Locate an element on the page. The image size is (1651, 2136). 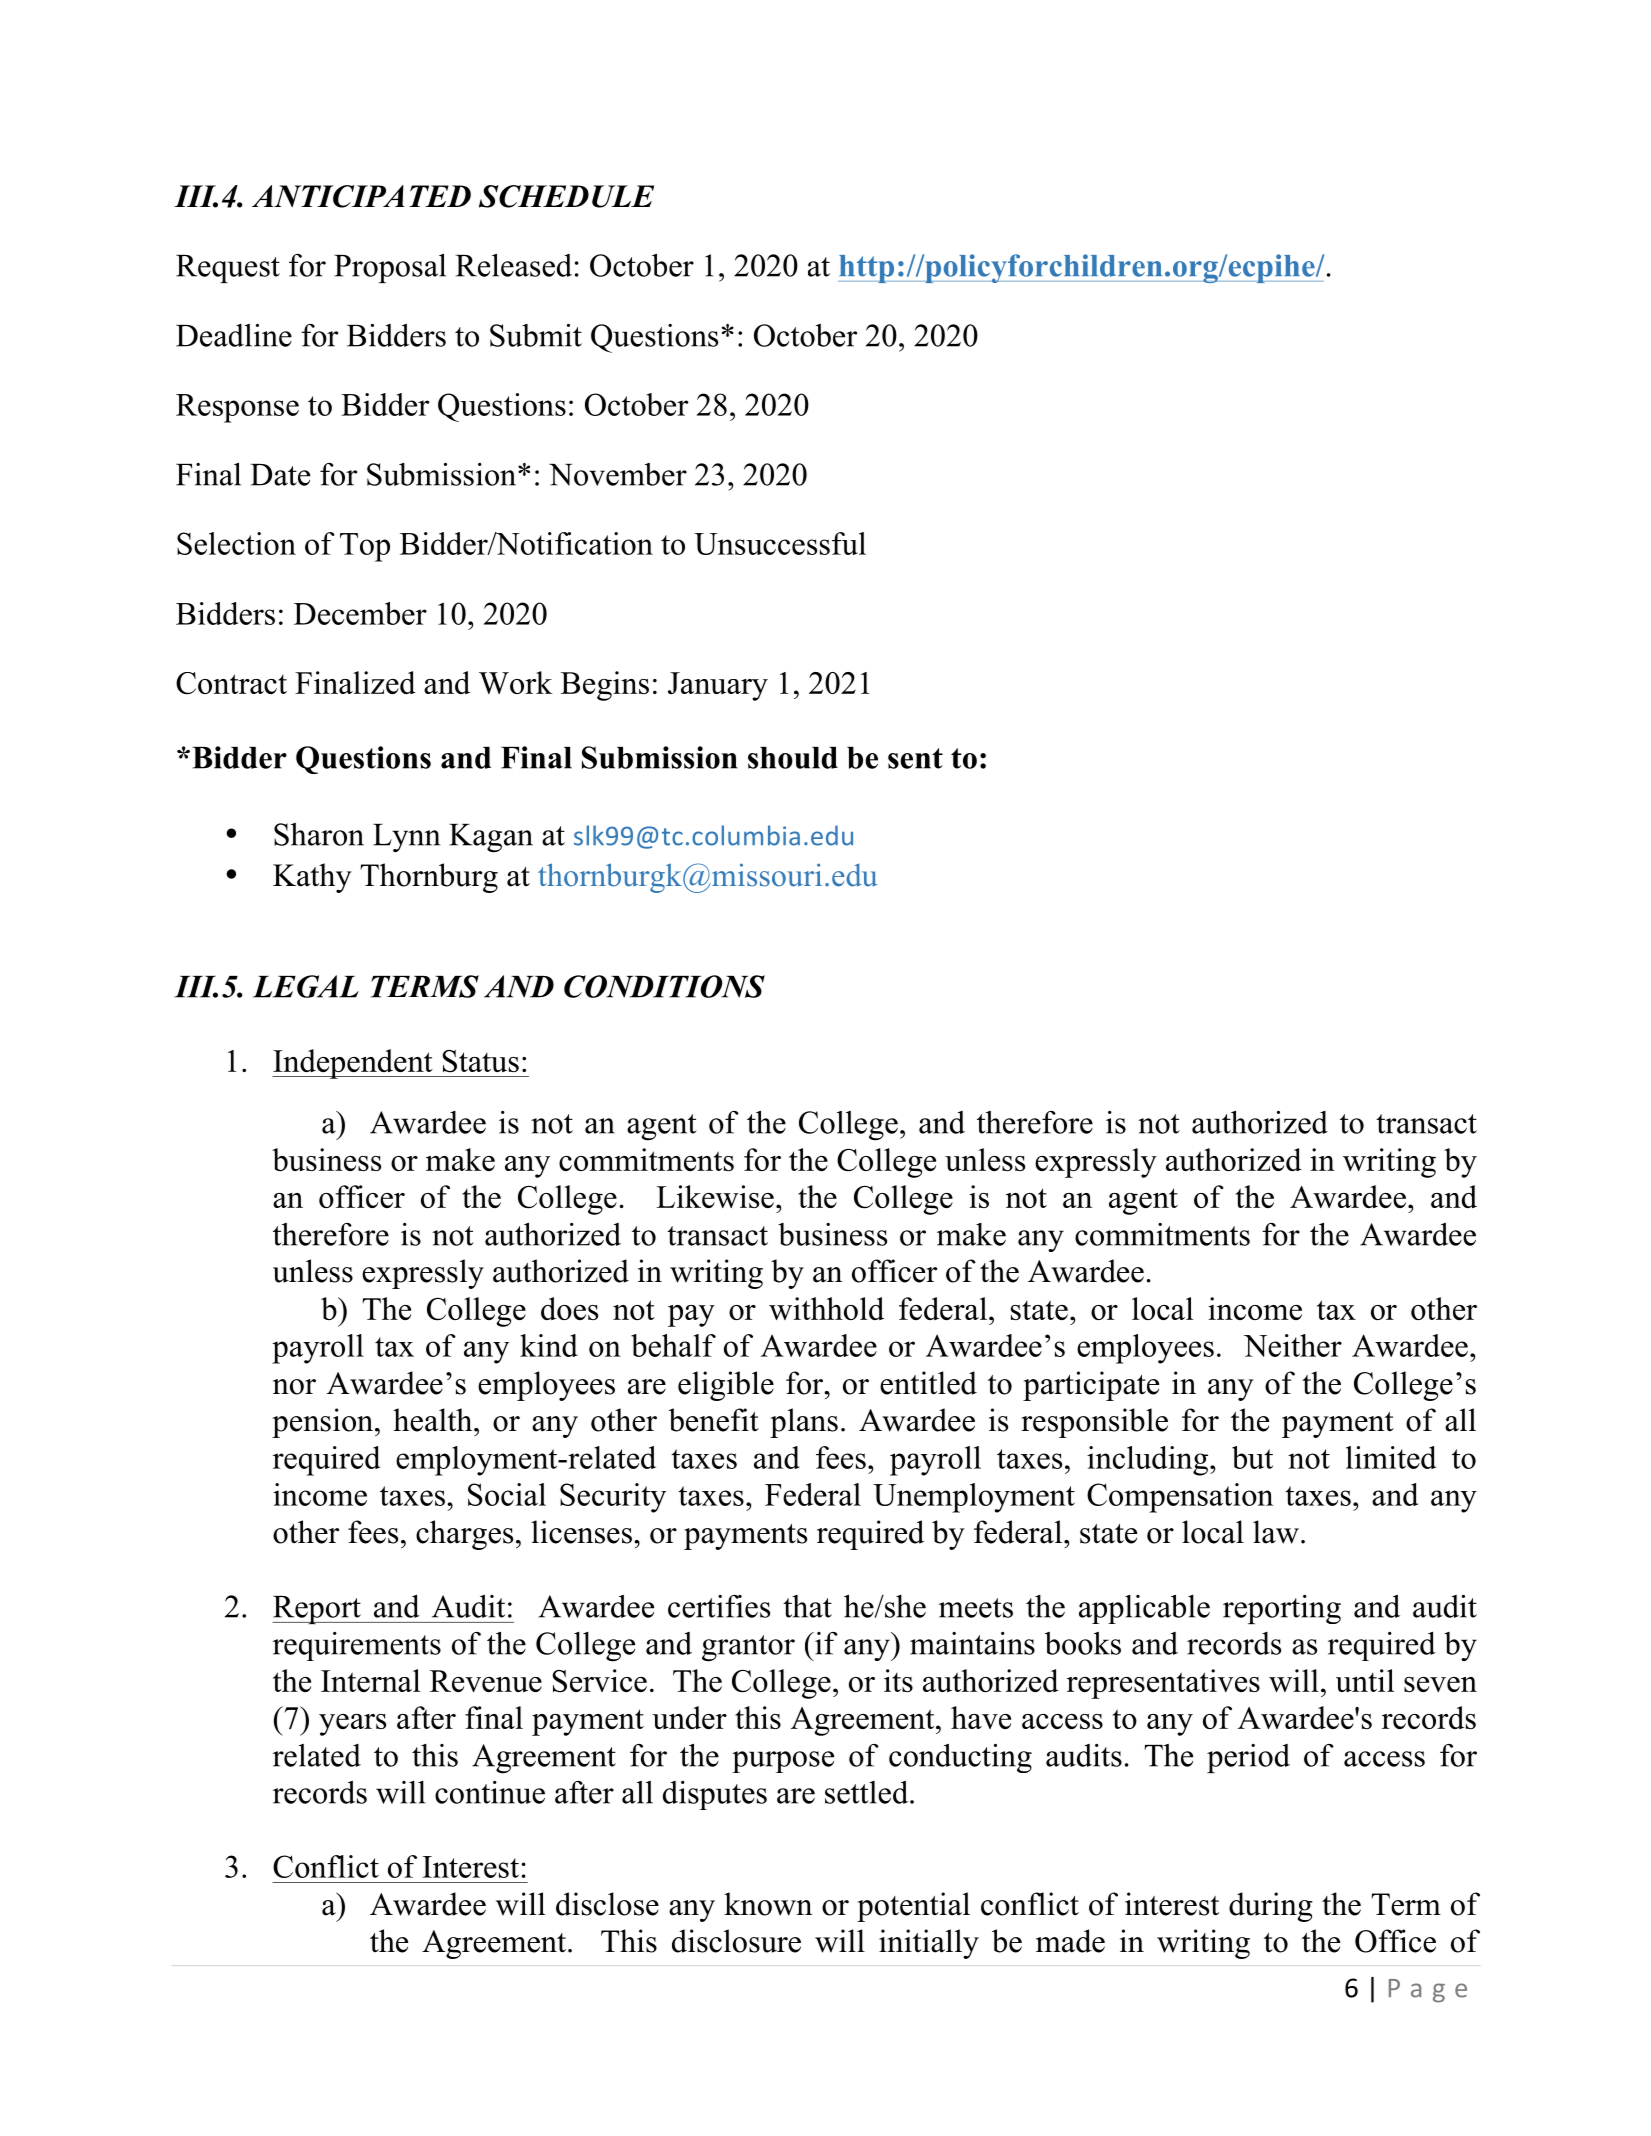
should is located at coordinates (793, 758).
